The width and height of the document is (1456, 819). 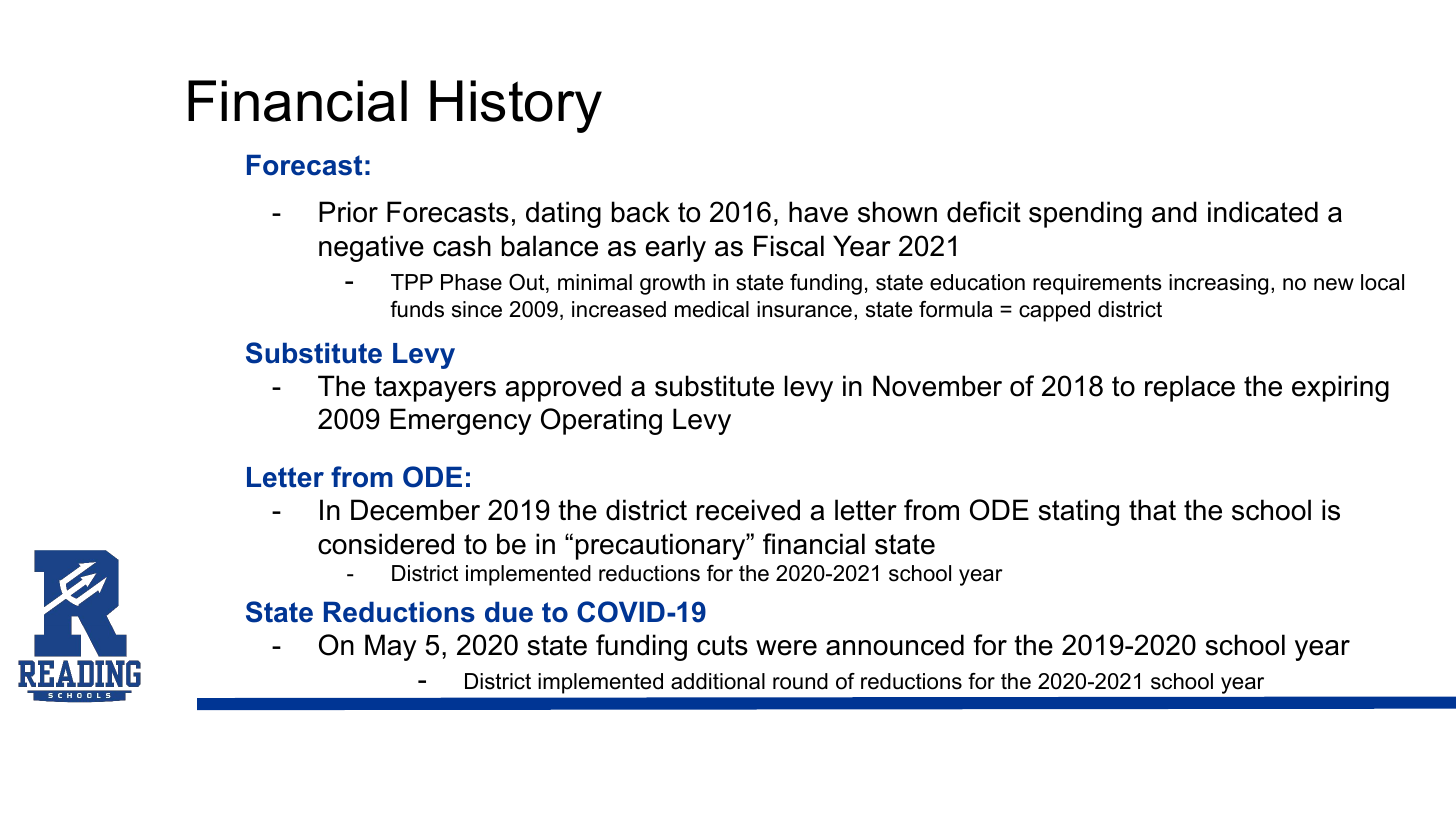 I want to click on received, so click(x=748, y=510).
